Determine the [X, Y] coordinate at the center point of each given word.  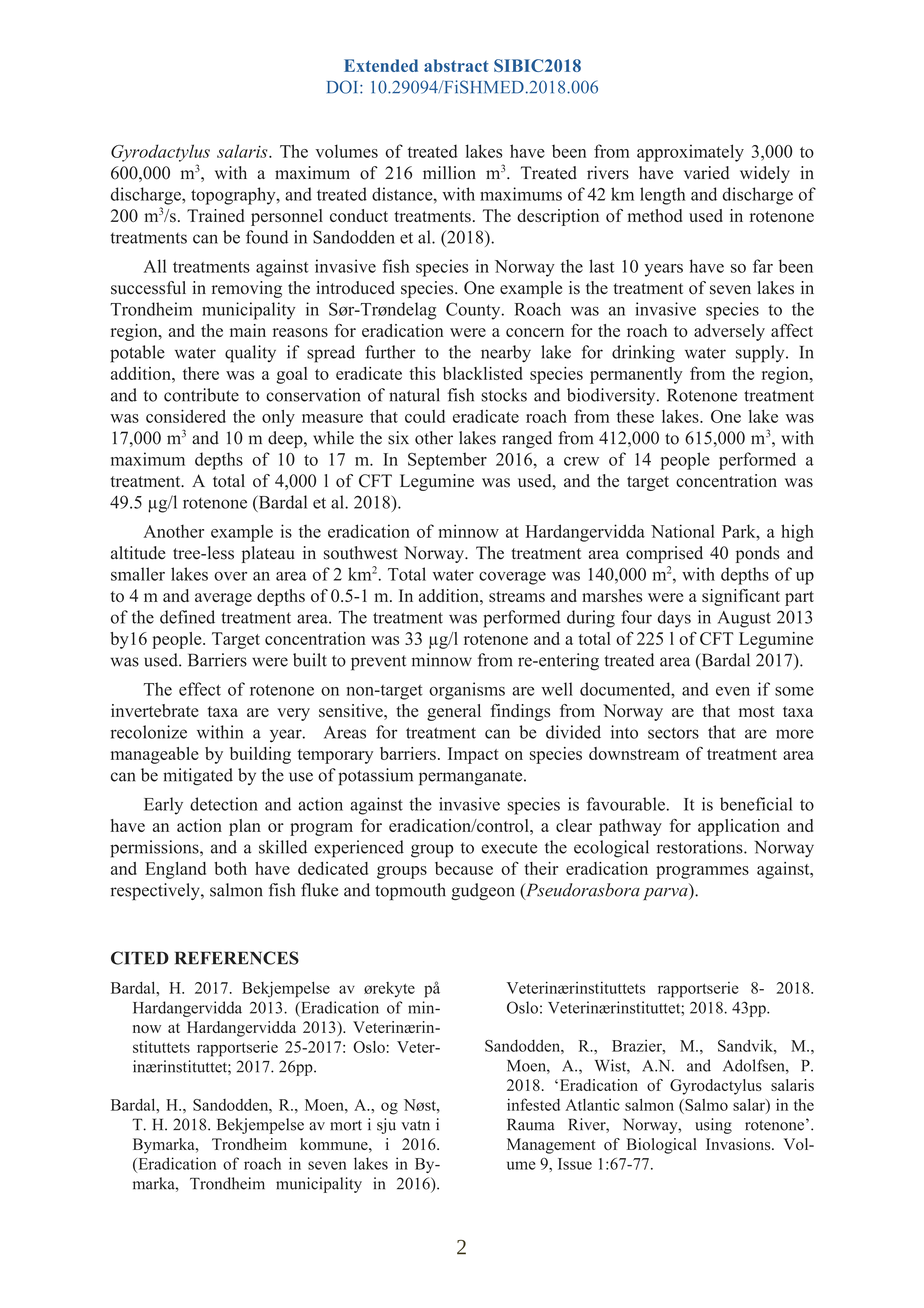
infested [533, 1104]
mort [346, 1125]
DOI [344, 87]
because [464, 868]
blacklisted [483, 373]
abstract [456, 65]
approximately [690, 153]
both [230, 868]
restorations [701, 847]
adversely [729, 332]
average [223, 599]
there [201, 373]
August [744, 619]
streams [517, 597]
